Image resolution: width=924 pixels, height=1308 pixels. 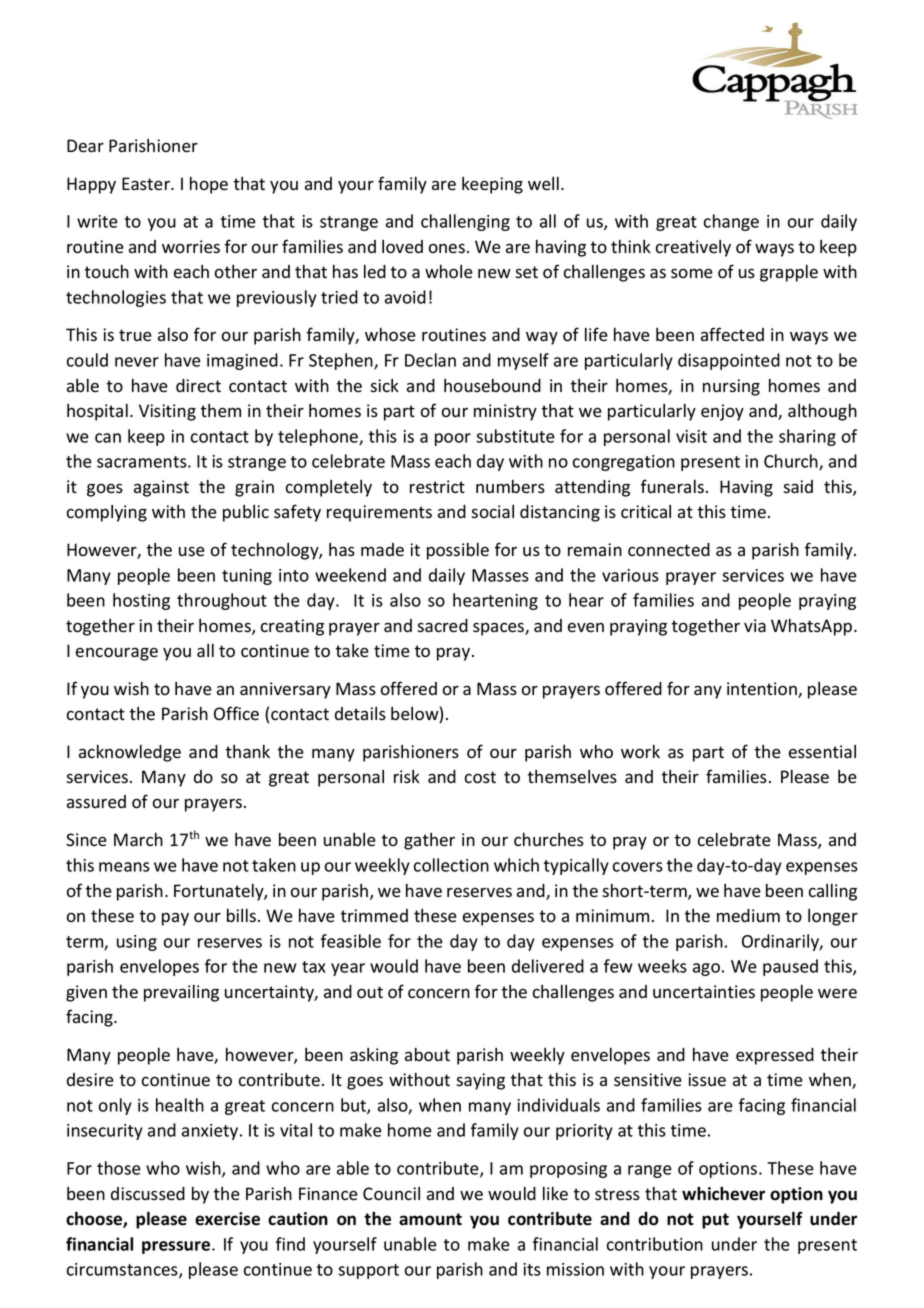 What do you see at coordinates (480, 777) in the page?
I see `cost` at bounding box center [480, 777].
